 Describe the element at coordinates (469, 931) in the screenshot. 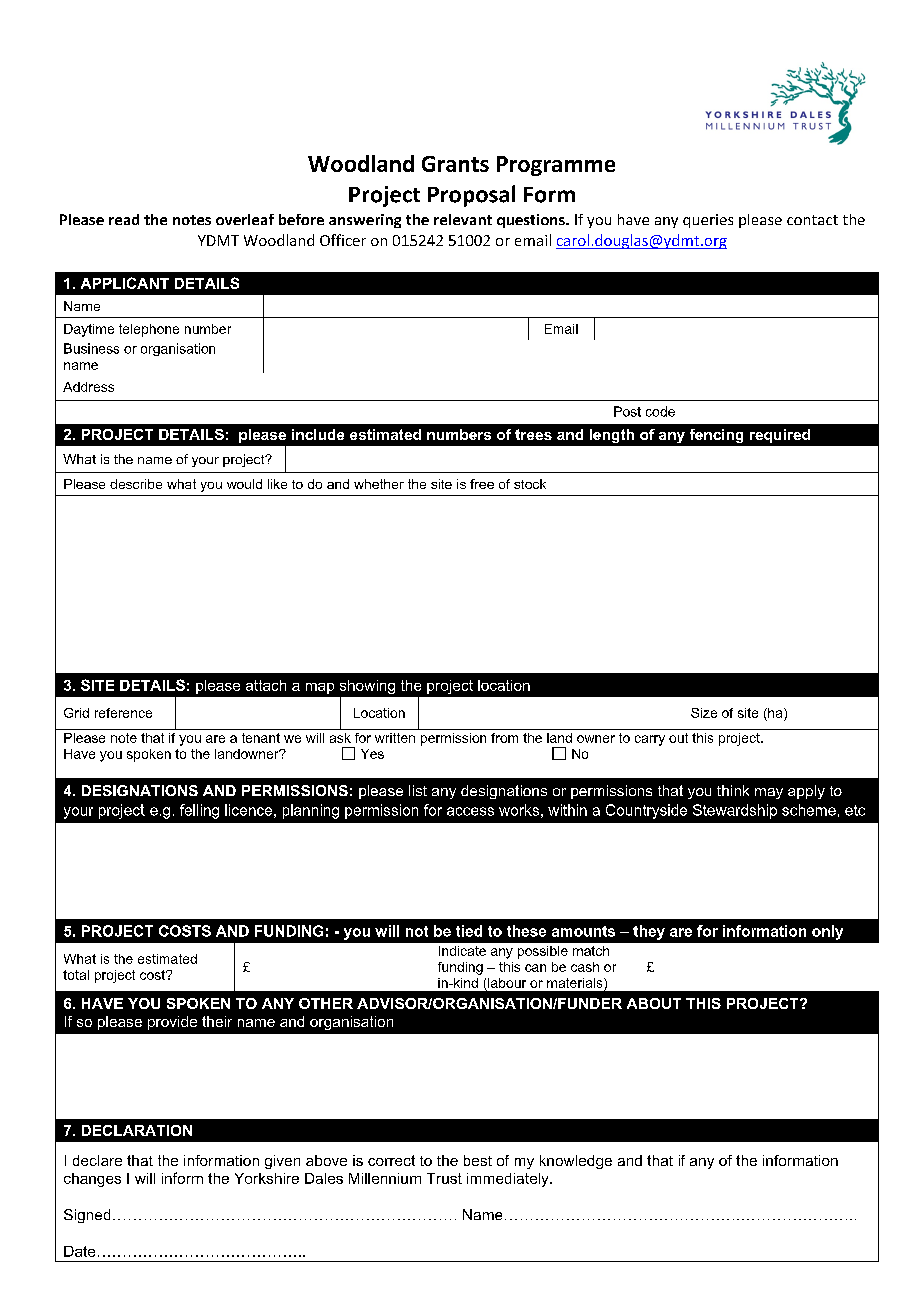

I see `tied` at that location.
